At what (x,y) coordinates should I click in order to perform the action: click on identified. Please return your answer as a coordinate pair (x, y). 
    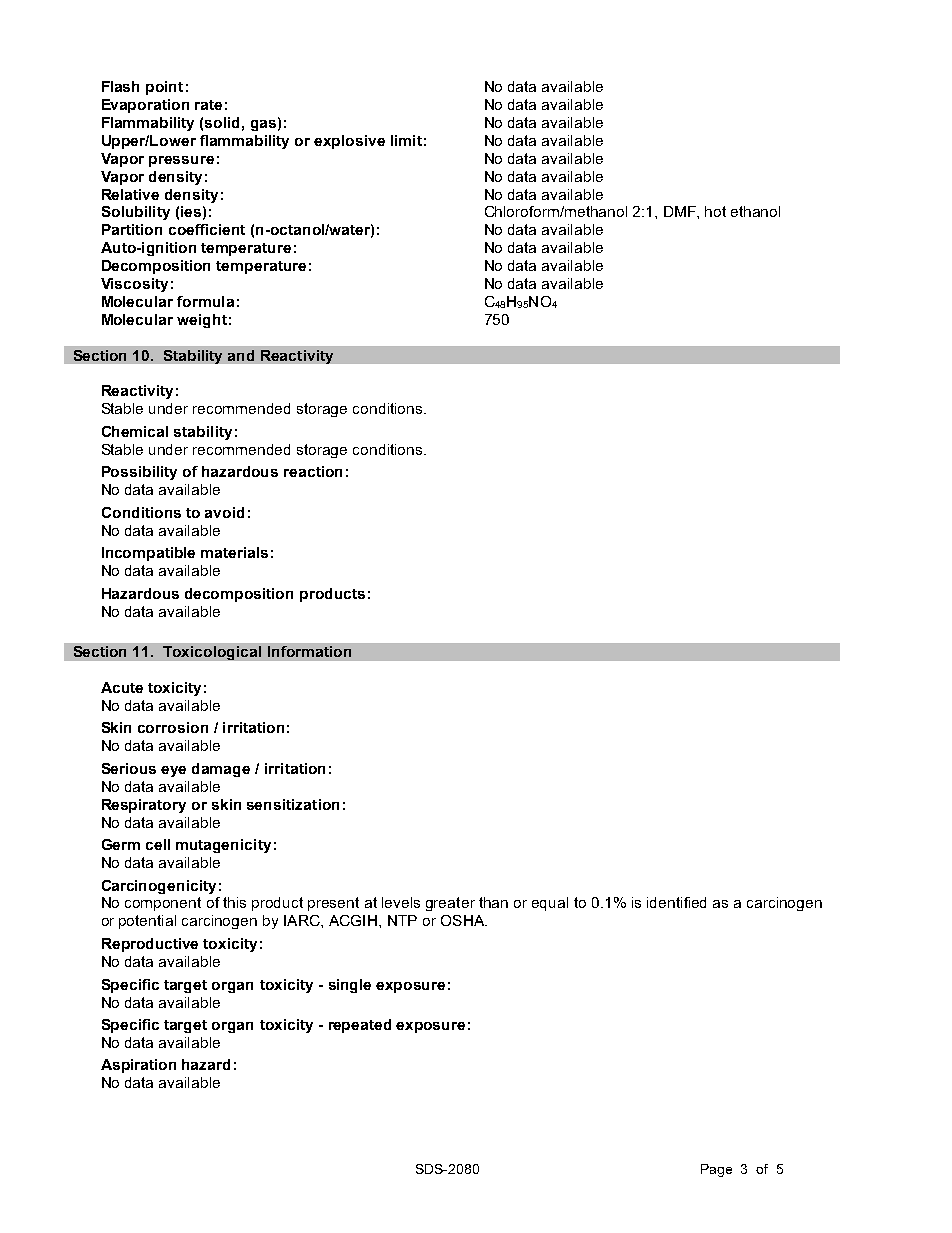
    Looking at the image, I should click on (676, 902).
